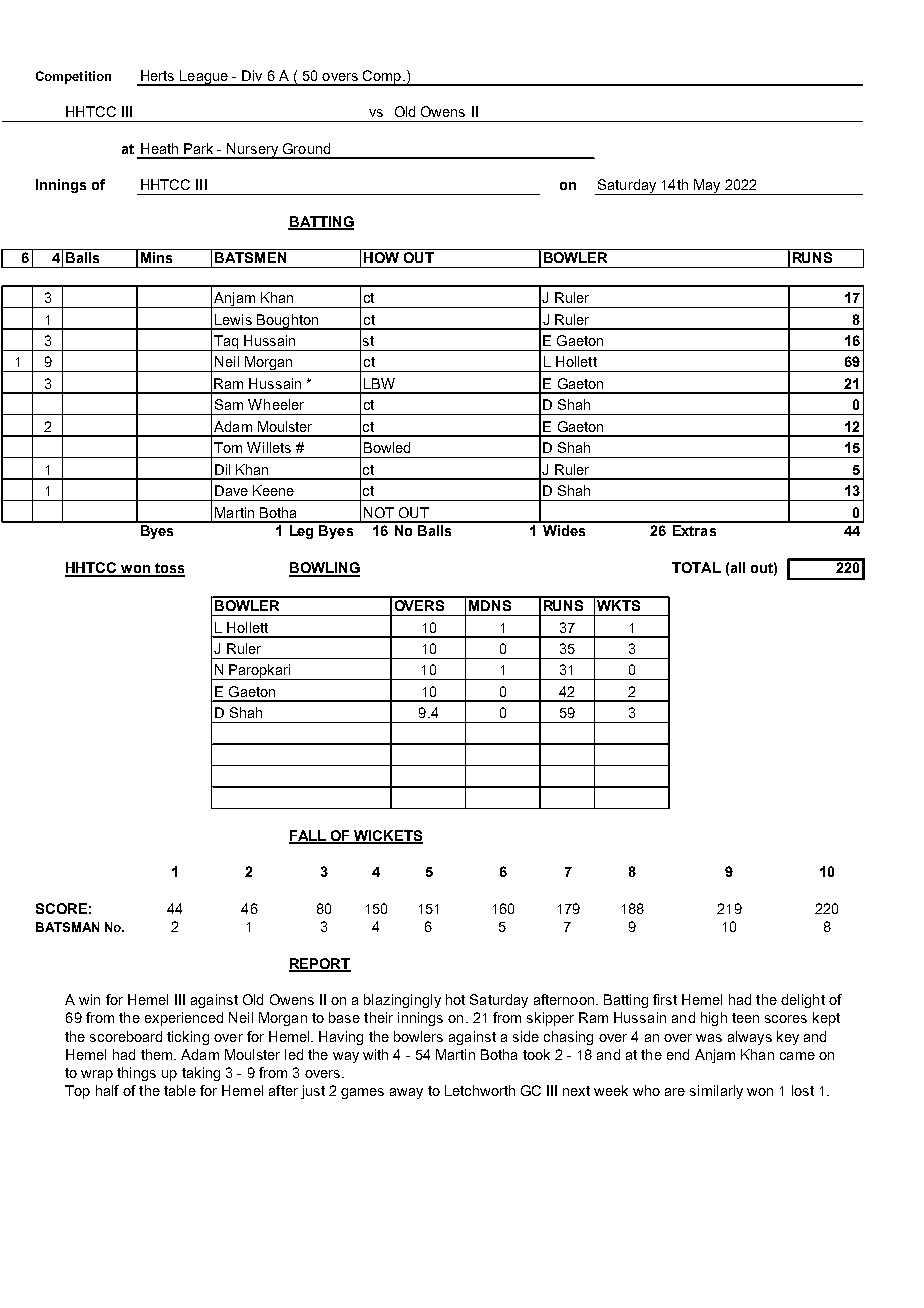 The height and width of the screenshot is (1308, 924). I want to click on Herts, so click(157, 75).
